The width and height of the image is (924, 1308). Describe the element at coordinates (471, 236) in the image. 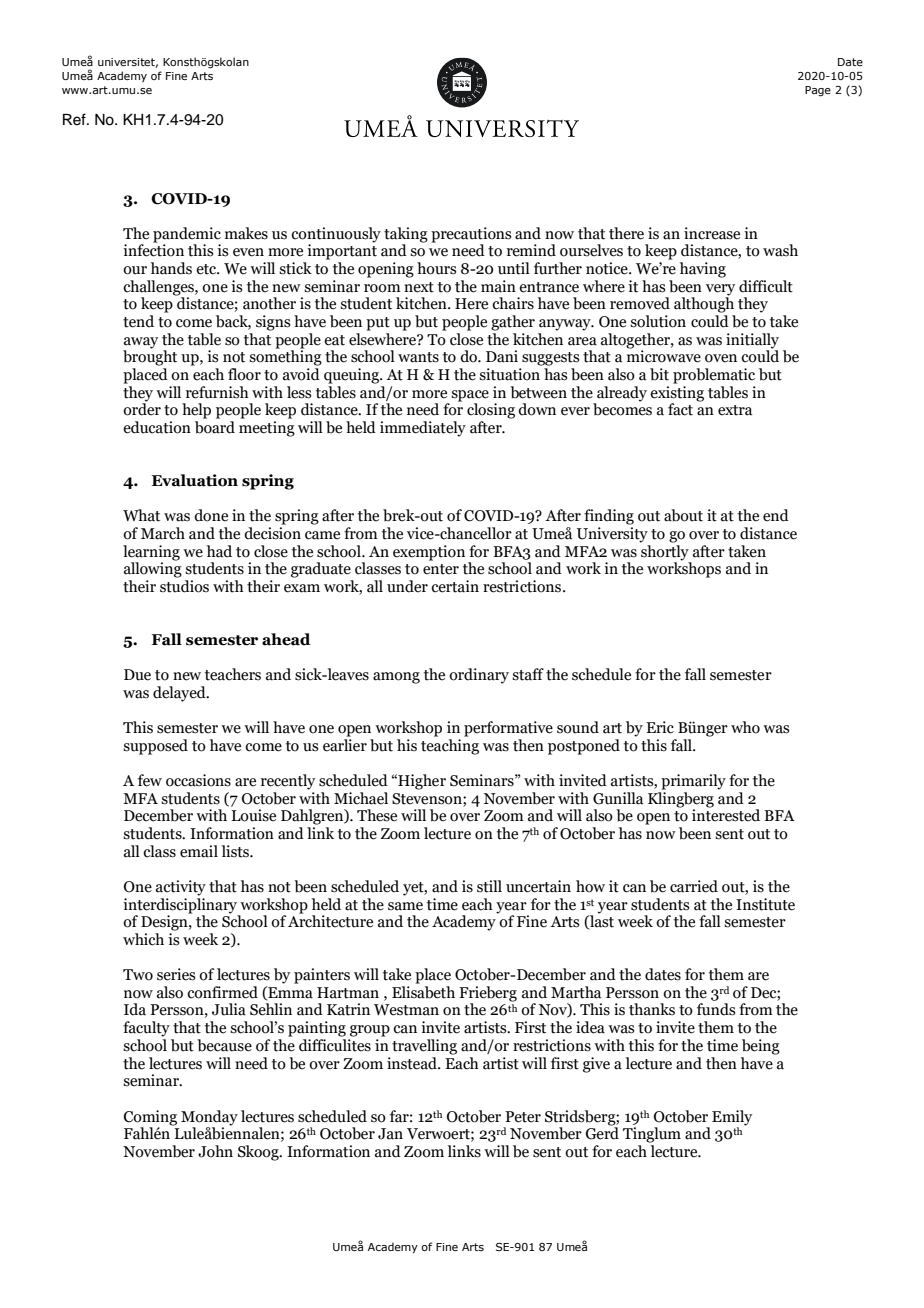

I see `precautions` at that location.
